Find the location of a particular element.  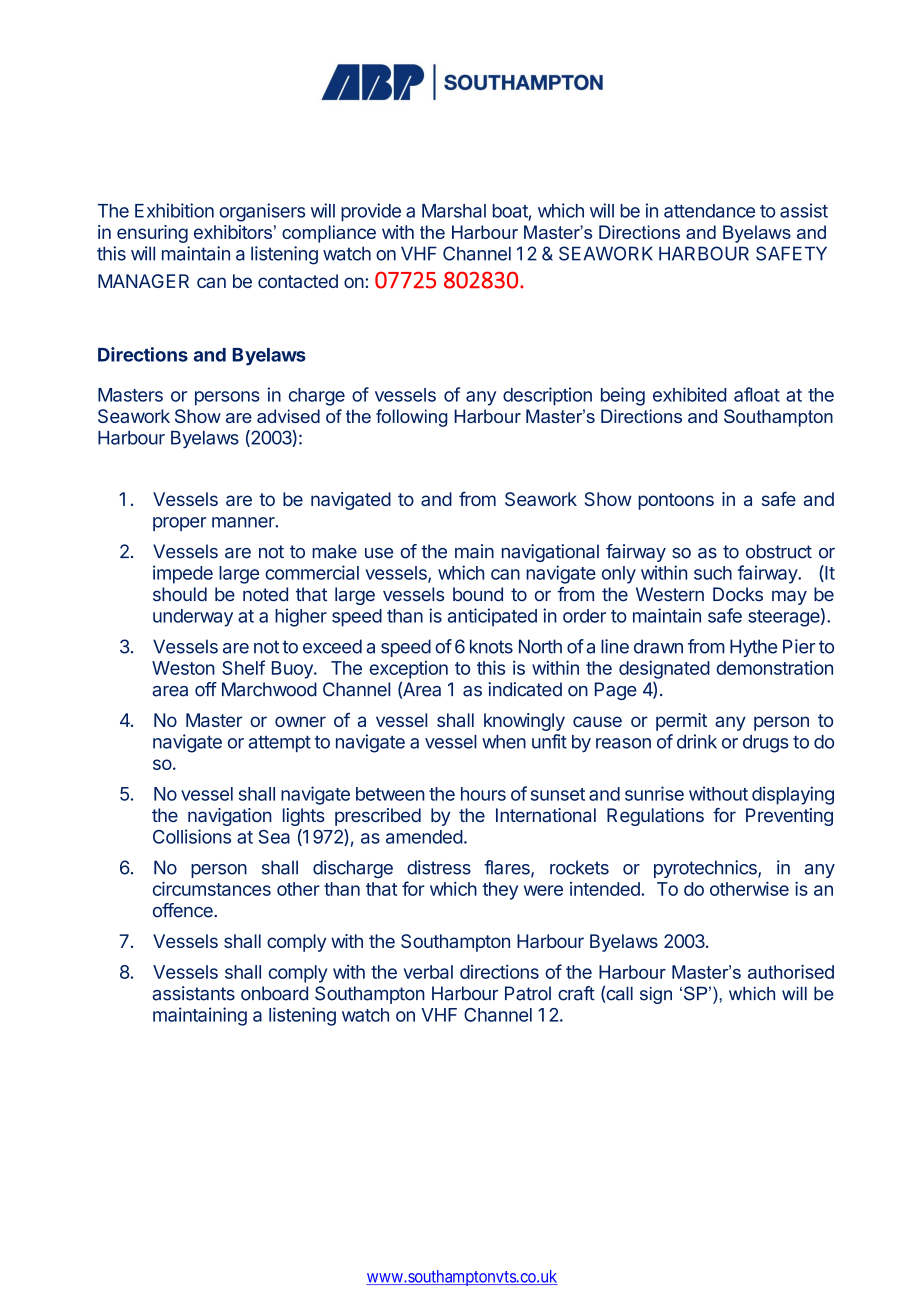

attendance is located at coordinates (709, 211).
